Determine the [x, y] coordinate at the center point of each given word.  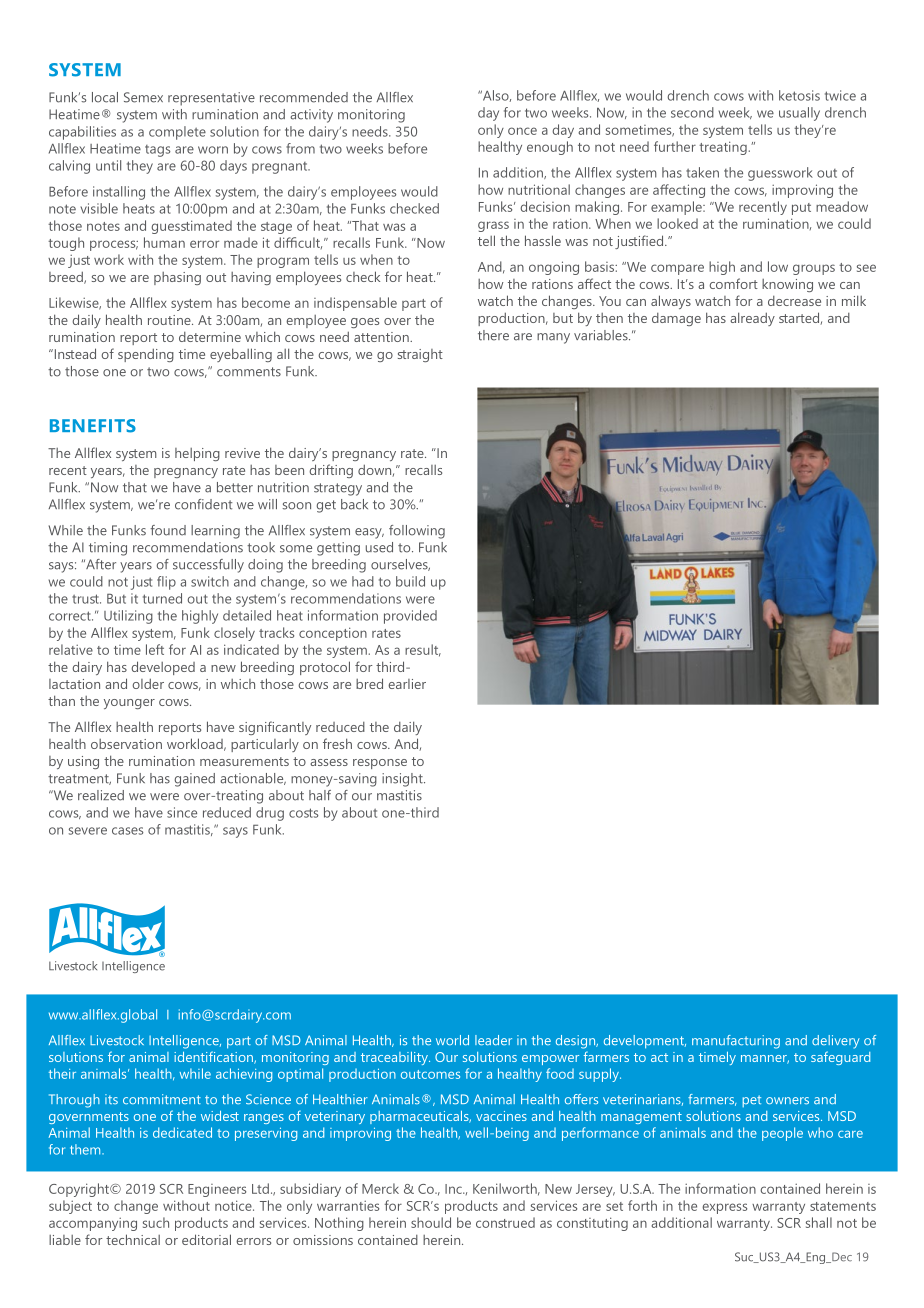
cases [127, 831]
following [417, 532]
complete [177, 133]
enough [550, 148]
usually [799, 114]
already [752, 319]
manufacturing [736, 1042]
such [156, 1222]
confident [203, 504]
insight [403, 780]
